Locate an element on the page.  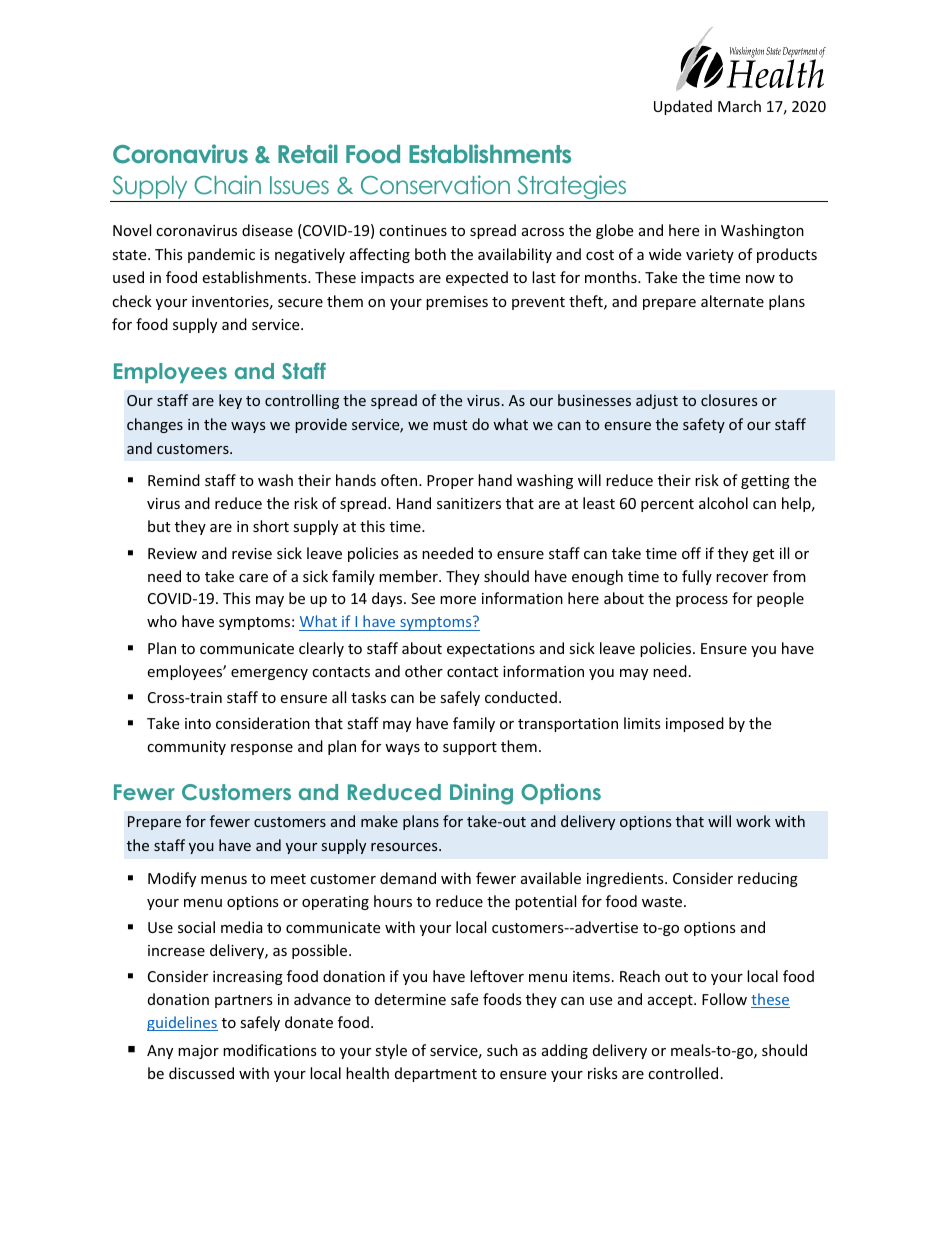
Conservation is located at coordinates (435, 185).
